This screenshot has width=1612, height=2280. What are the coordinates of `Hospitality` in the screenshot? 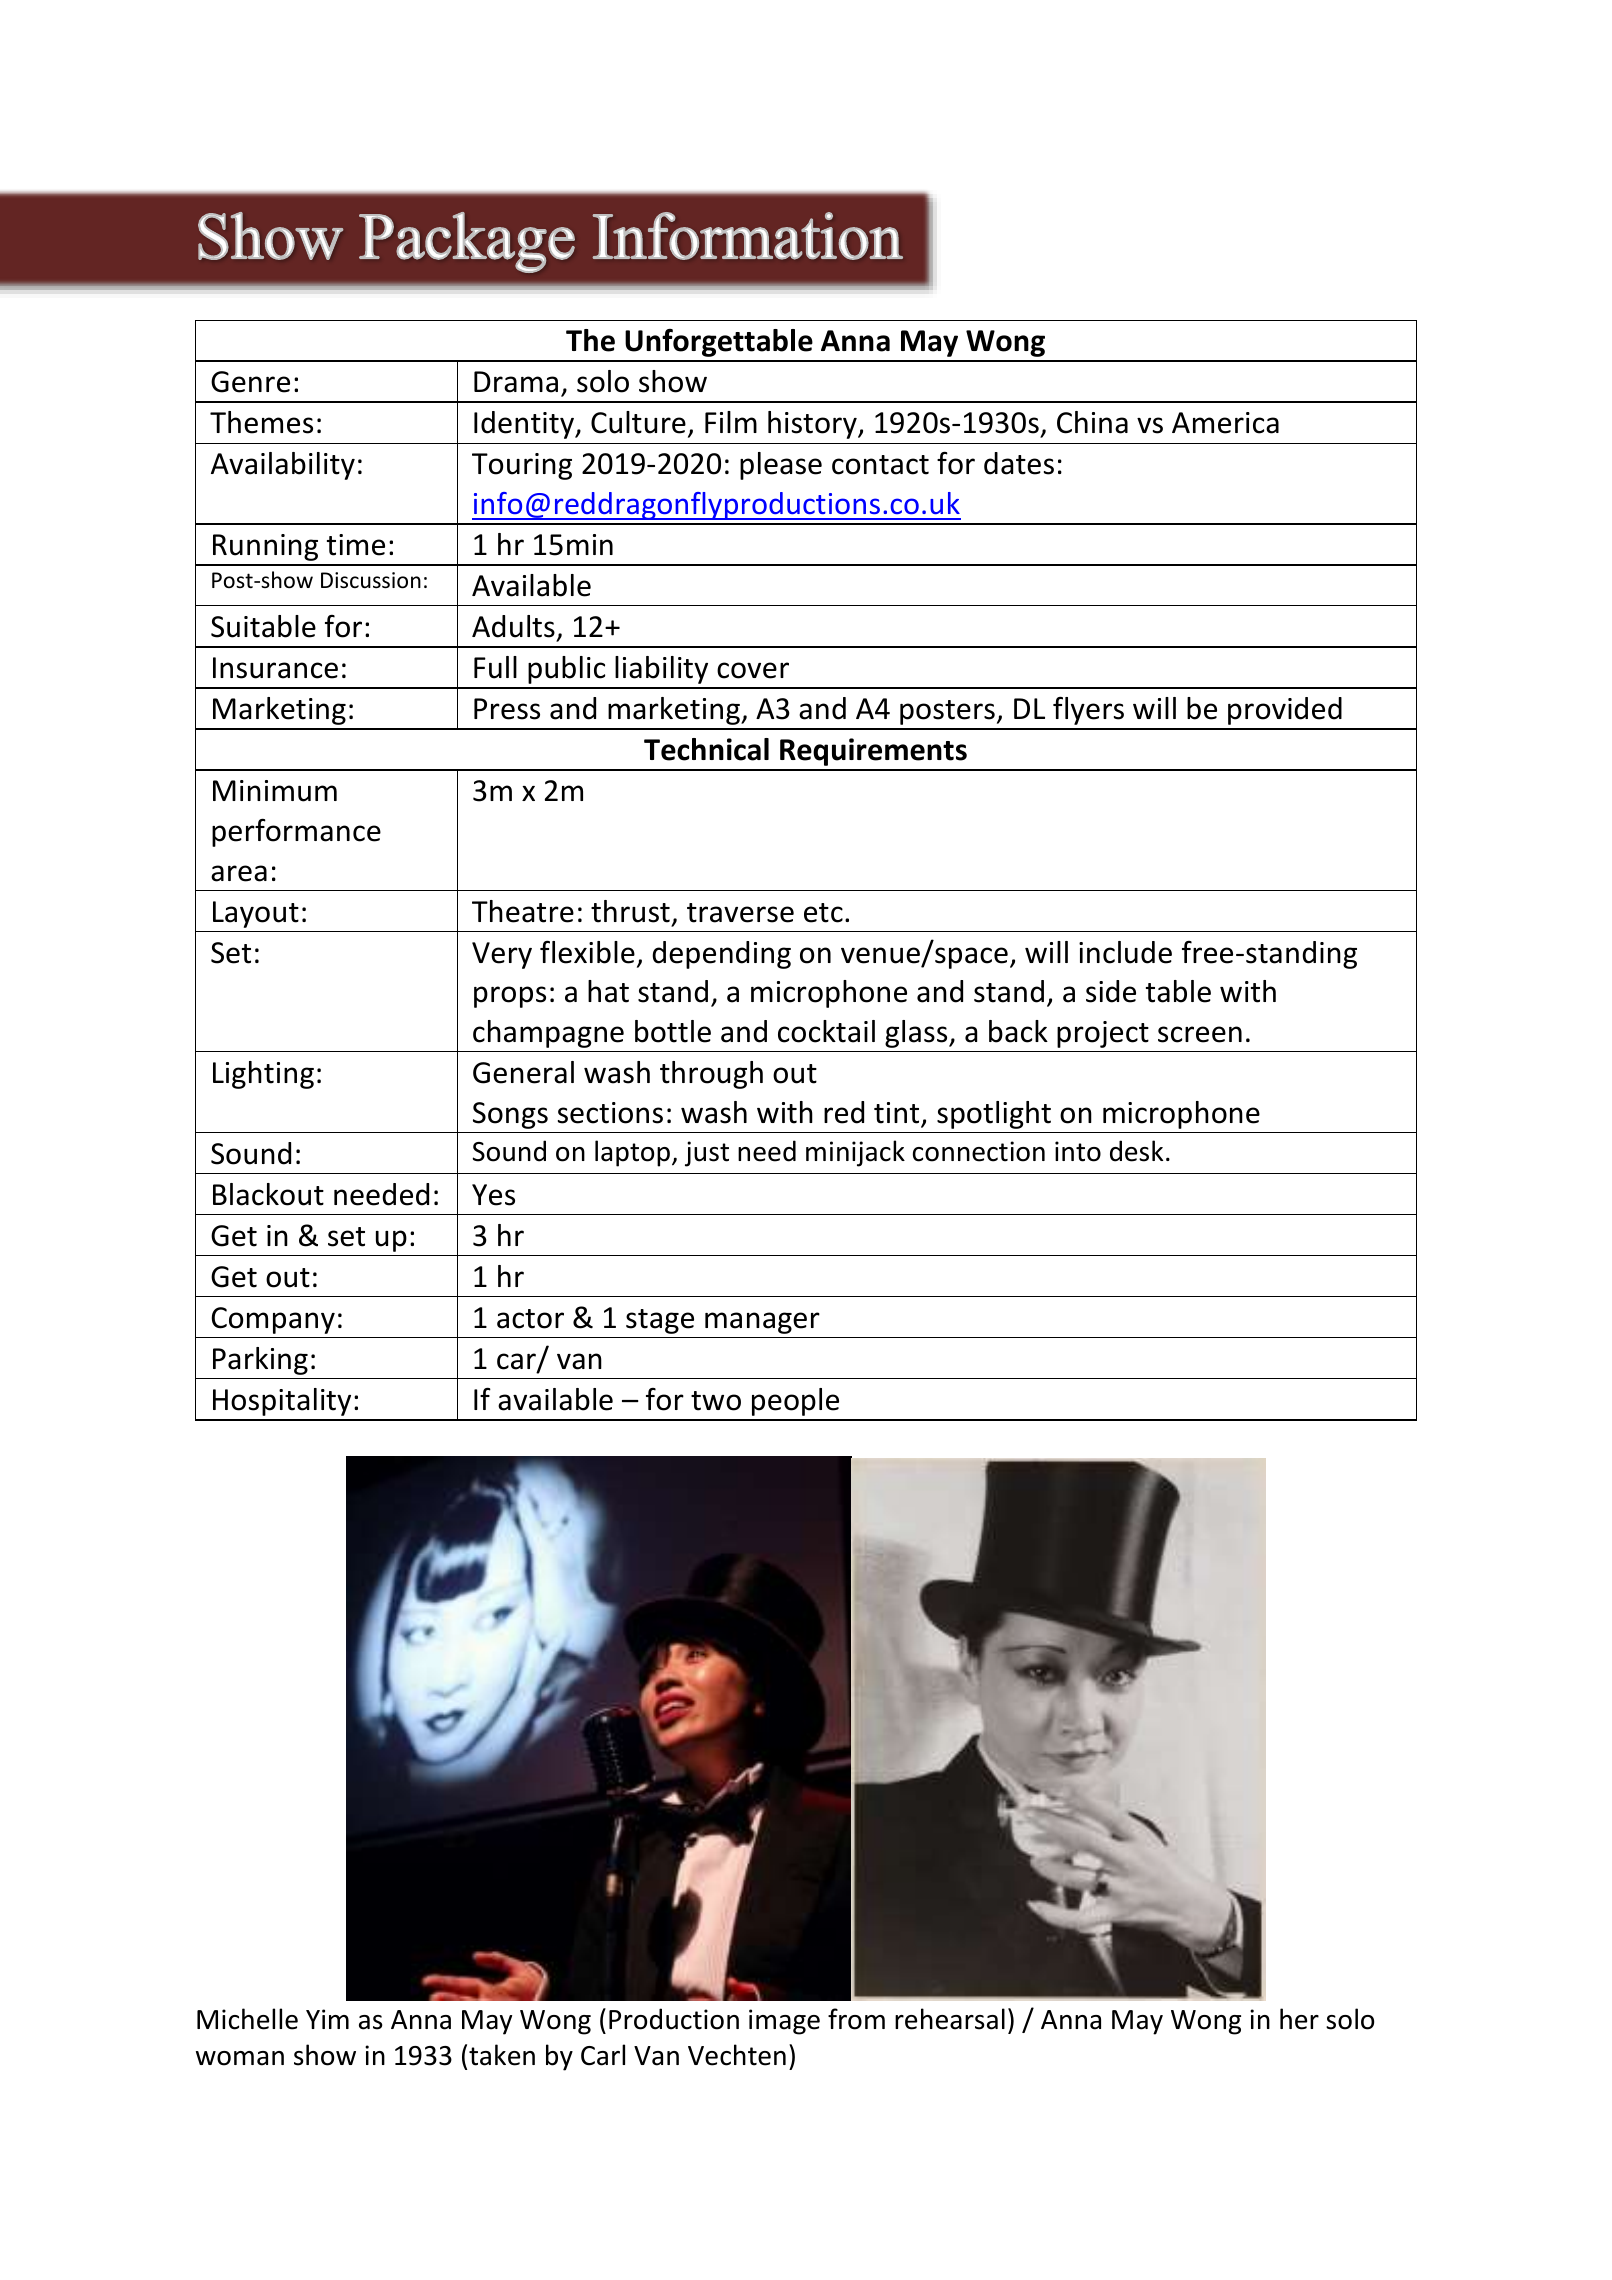 It's located at (282, 1402).
